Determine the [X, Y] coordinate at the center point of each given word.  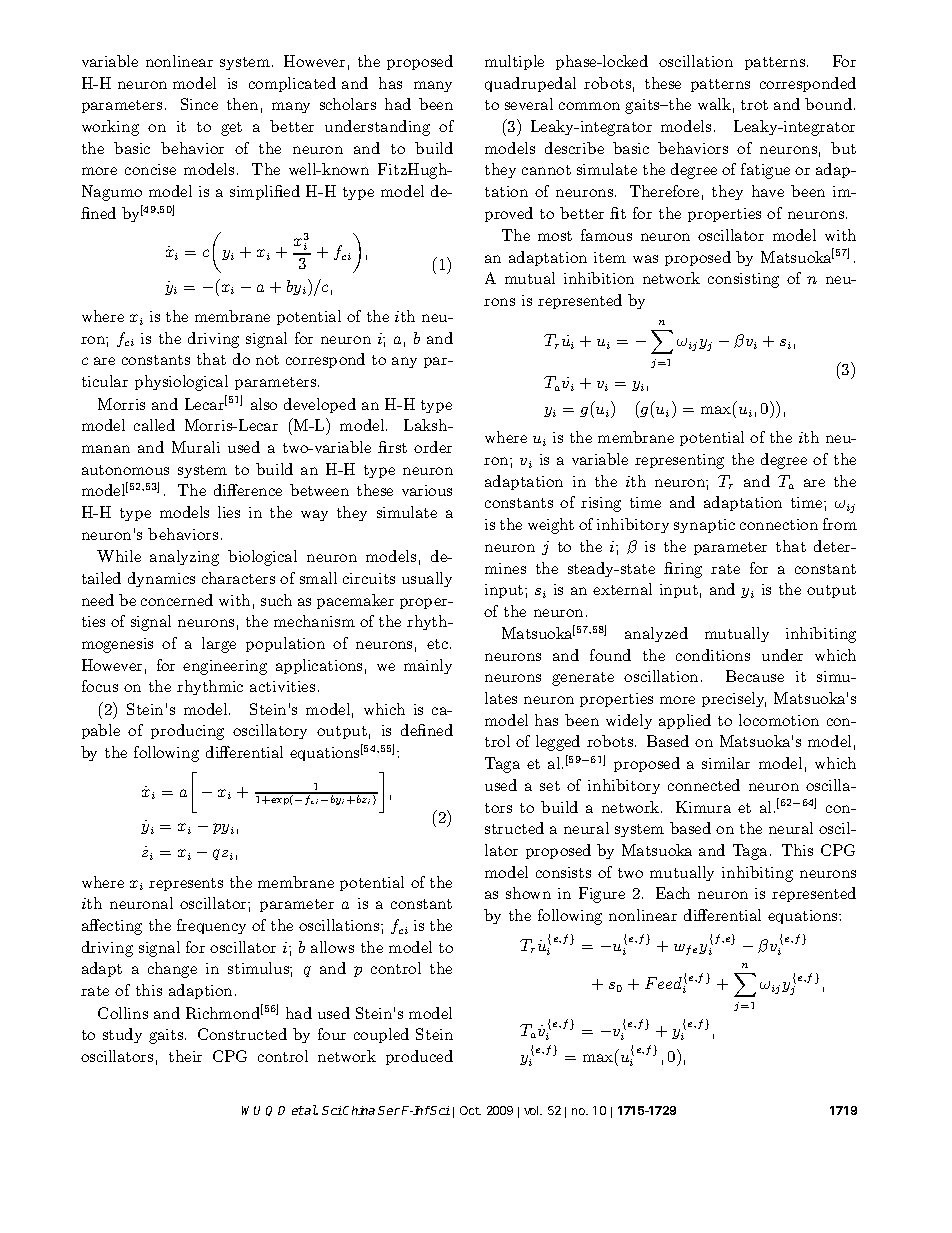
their [185, 1056]
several [529, 104]
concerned [177, 600]
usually [427, 579]
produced [419, 1057]
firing [683, 570]
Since [199, 104]
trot [754, 105]
